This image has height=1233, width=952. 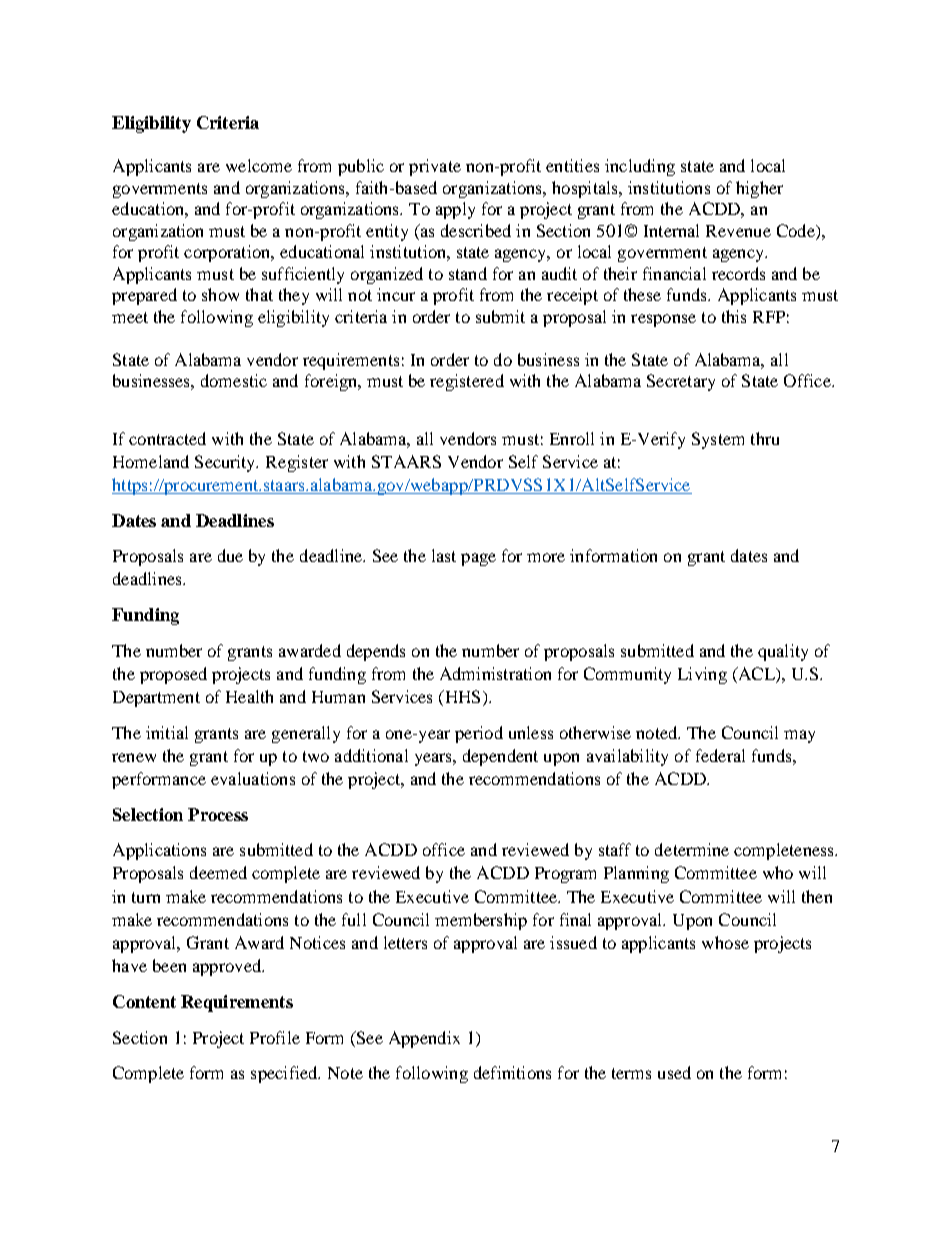 What do you see at coordinates (226, 463) in the image?
I see `Security` at bounding box center [226, 463].
